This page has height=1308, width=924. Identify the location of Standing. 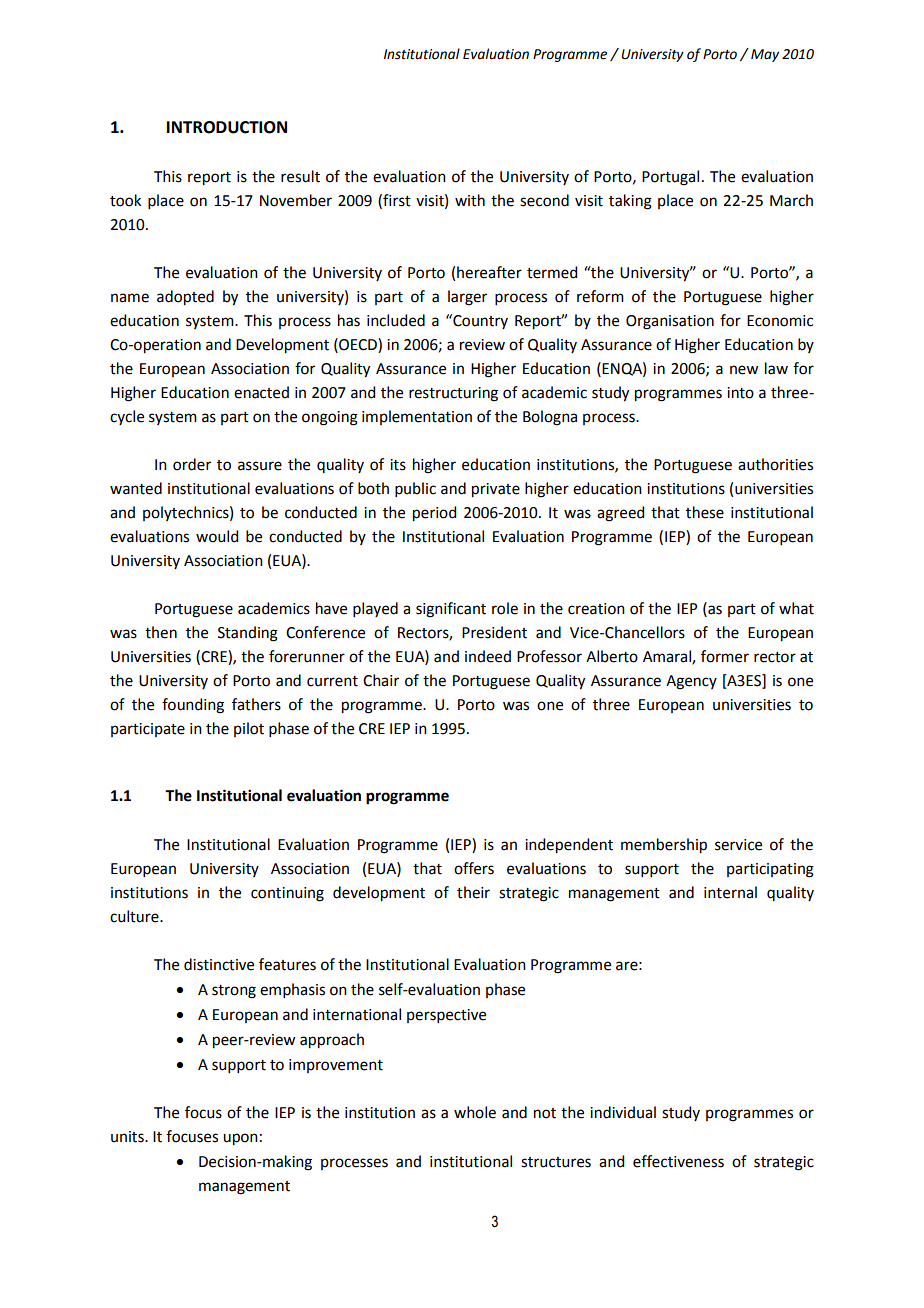
(248, 634).
